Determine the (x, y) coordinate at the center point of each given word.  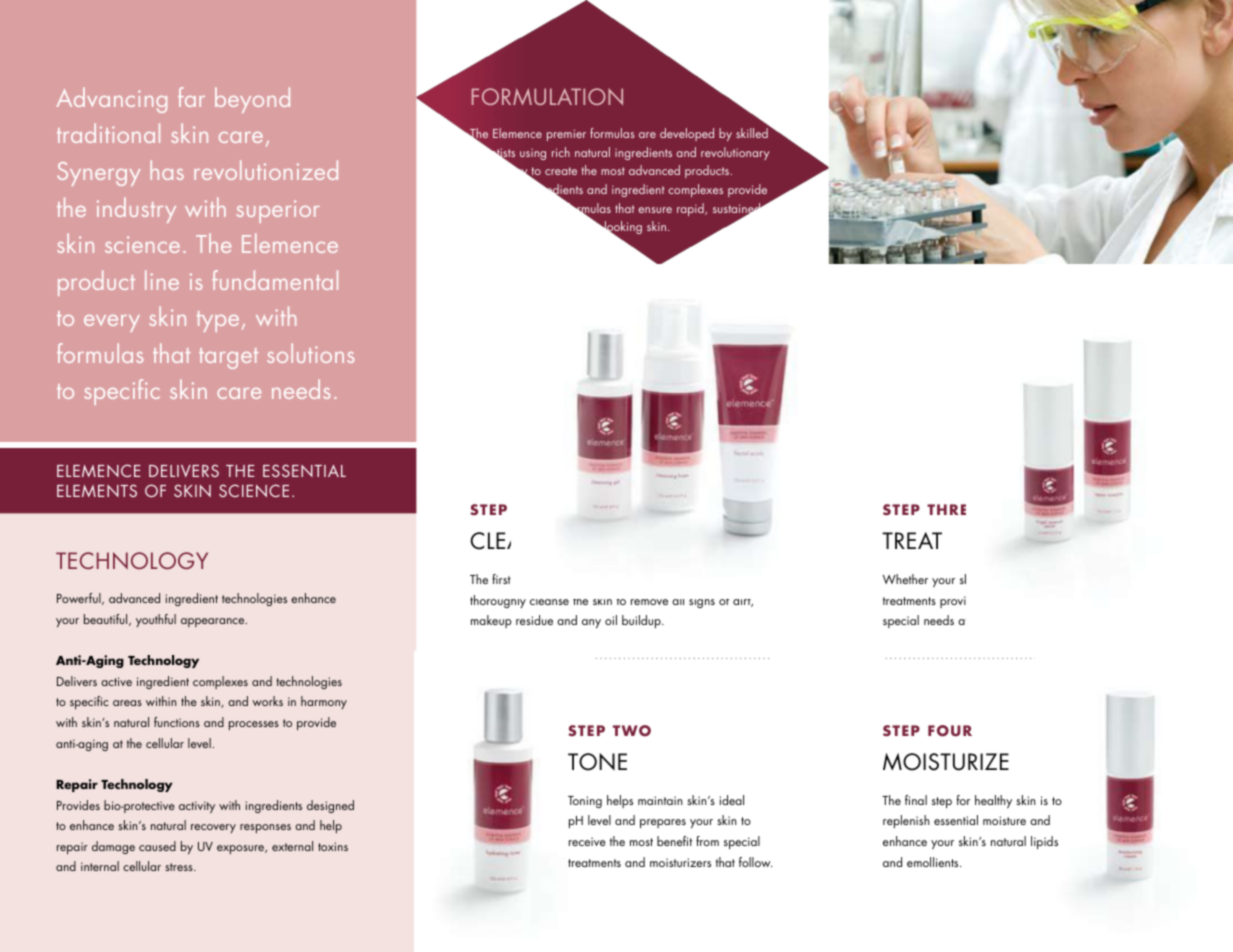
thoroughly (498, 601)
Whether (905, 579)
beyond (252, 100)
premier (566, 135)
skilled (752, 133)
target (228, 358)
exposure (242, 849)
